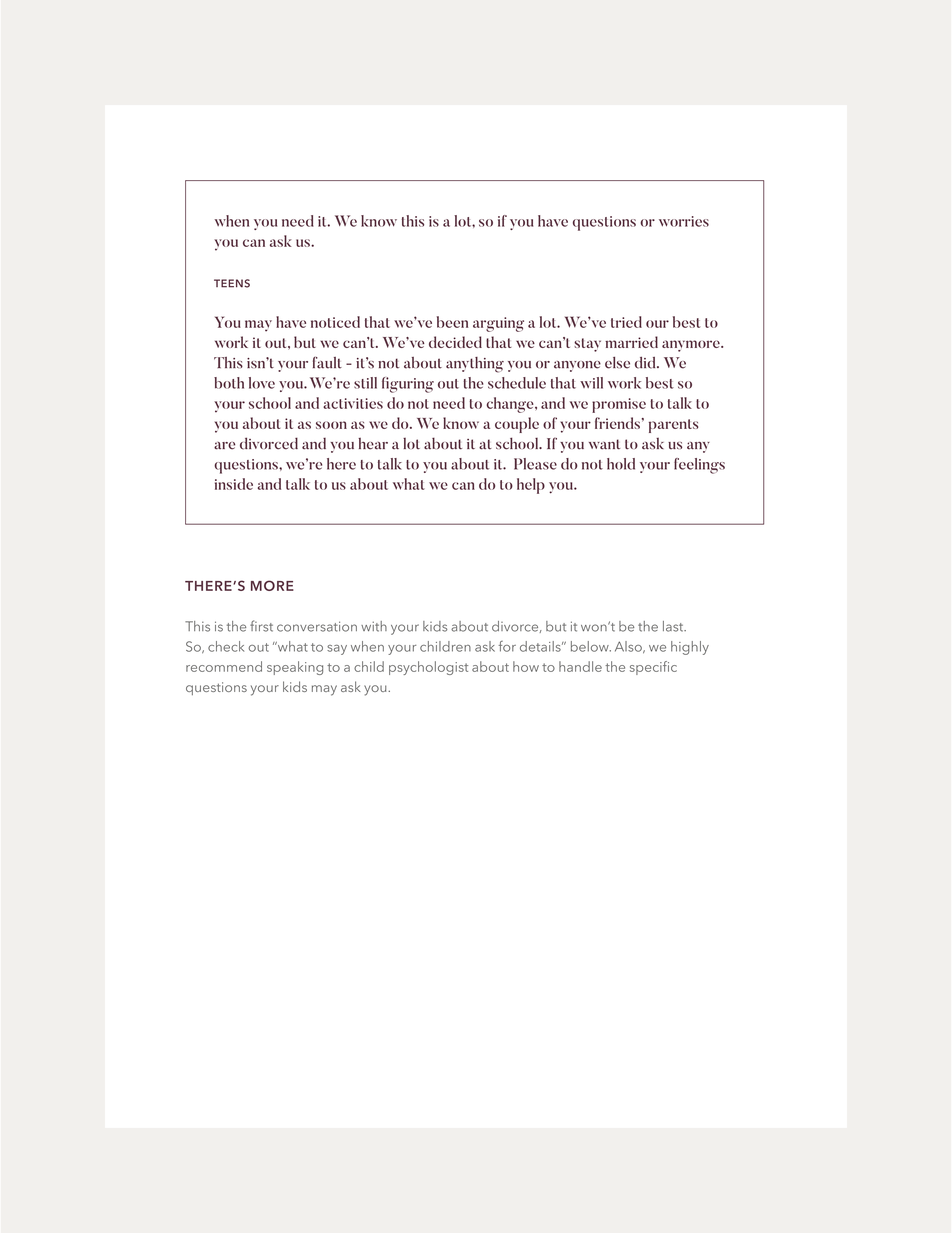  What do you see at coordinates (621, 464) in the document?
I see `hold` at bounding box center [621, 464].
